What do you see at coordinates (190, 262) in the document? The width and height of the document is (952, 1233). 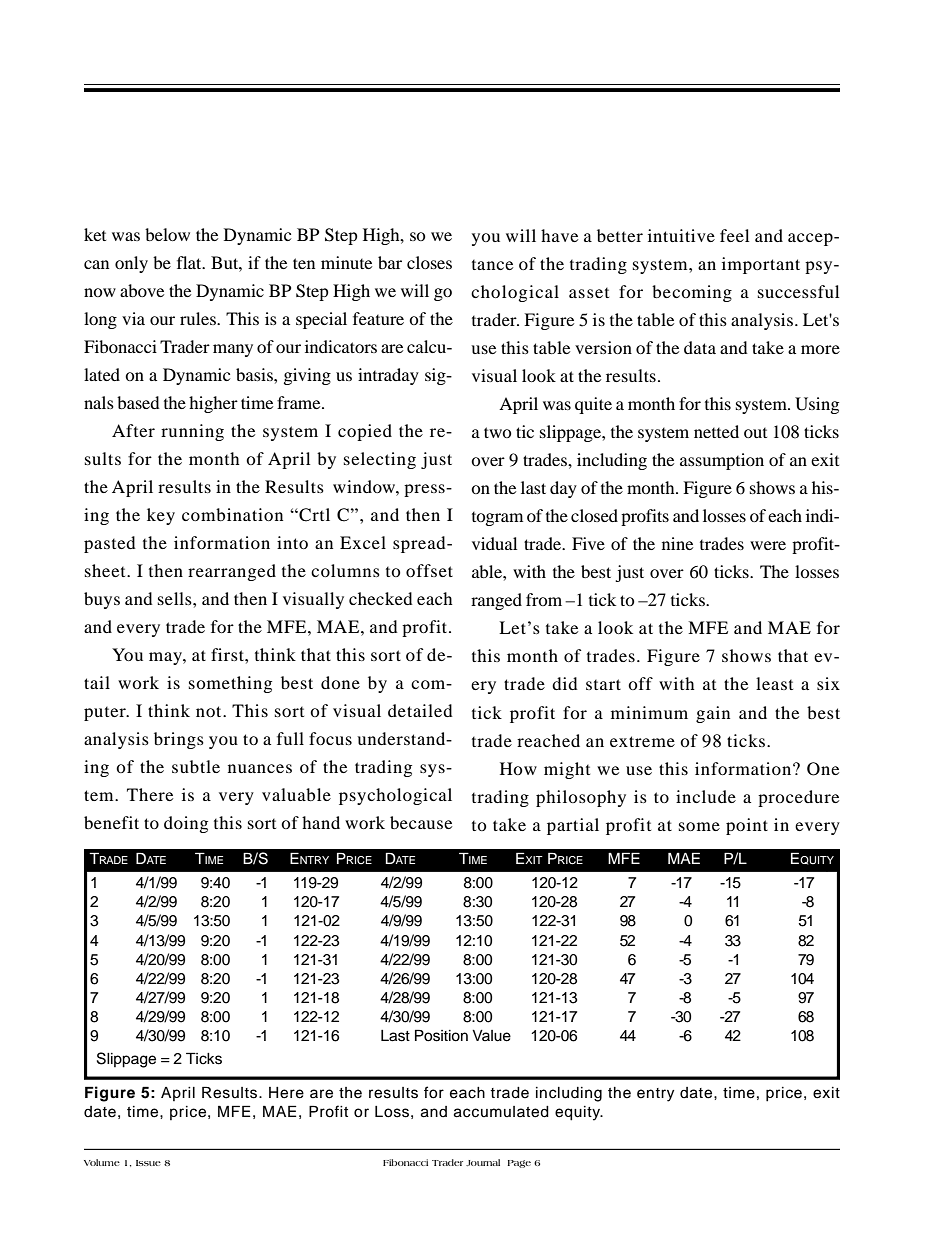 I see `flat` at bounding box center [190, 262].
